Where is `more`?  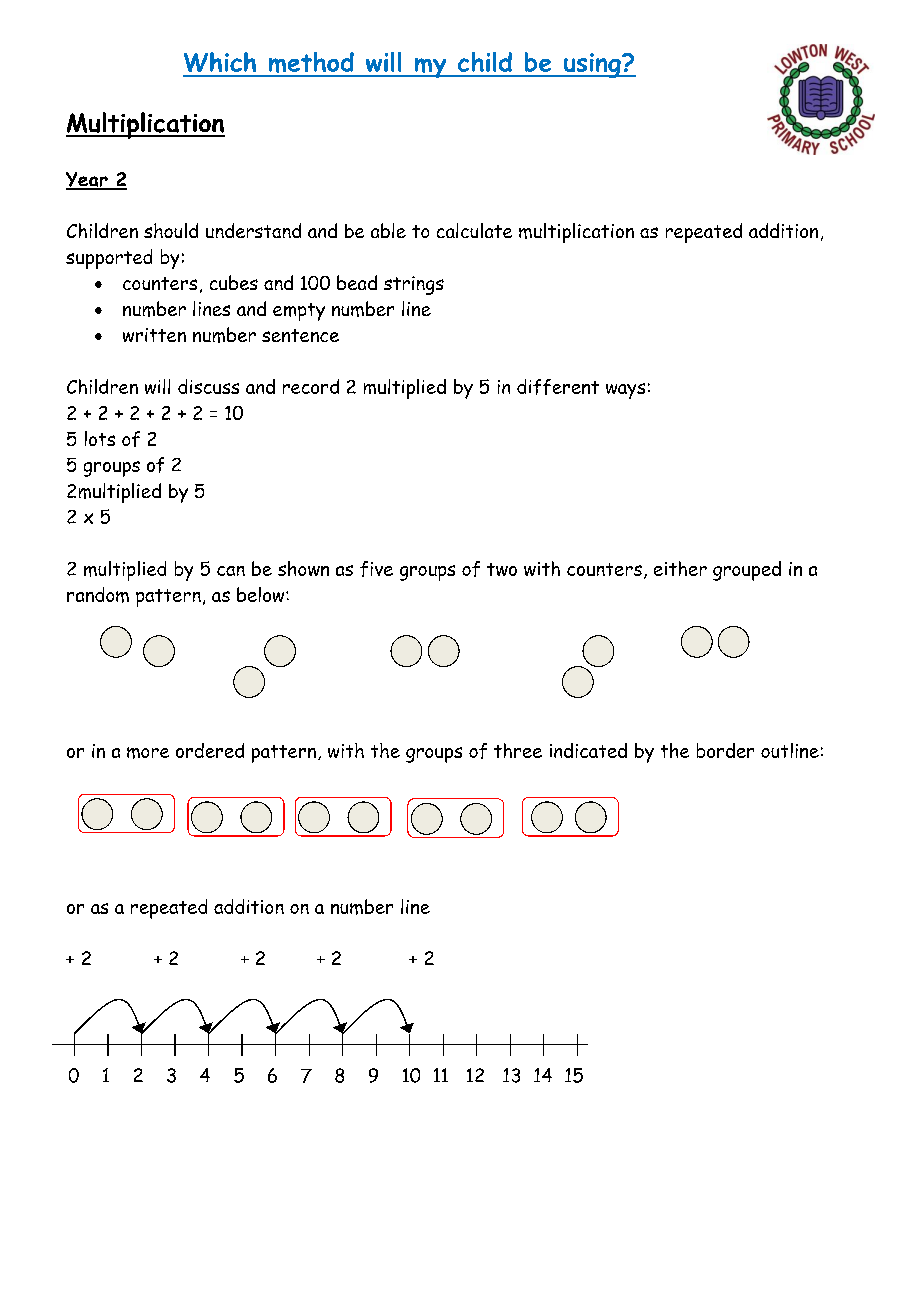
more is located at coordinates (148, 753).
